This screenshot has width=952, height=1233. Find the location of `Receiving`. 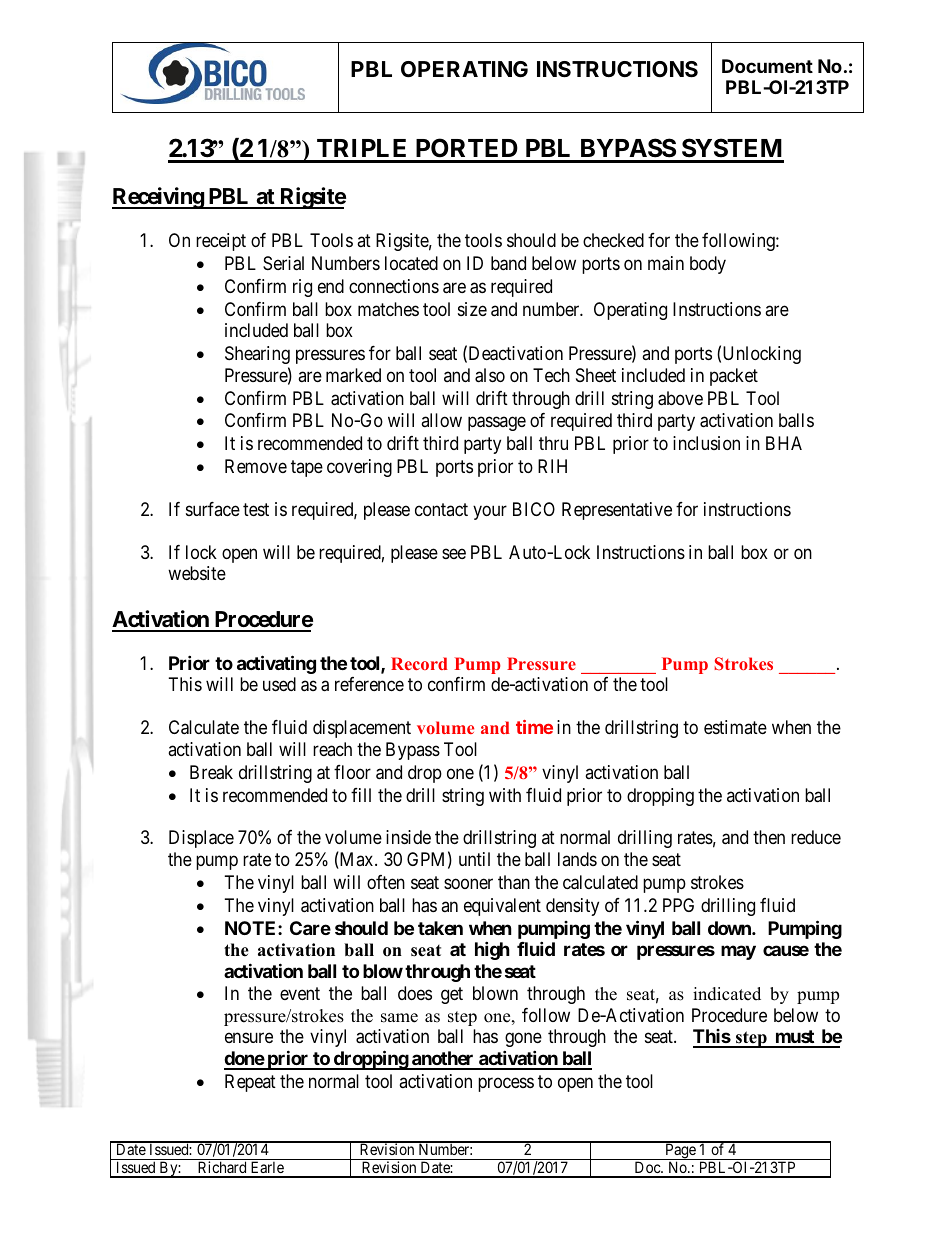

Receiving is located at coordinates (158, 198).
